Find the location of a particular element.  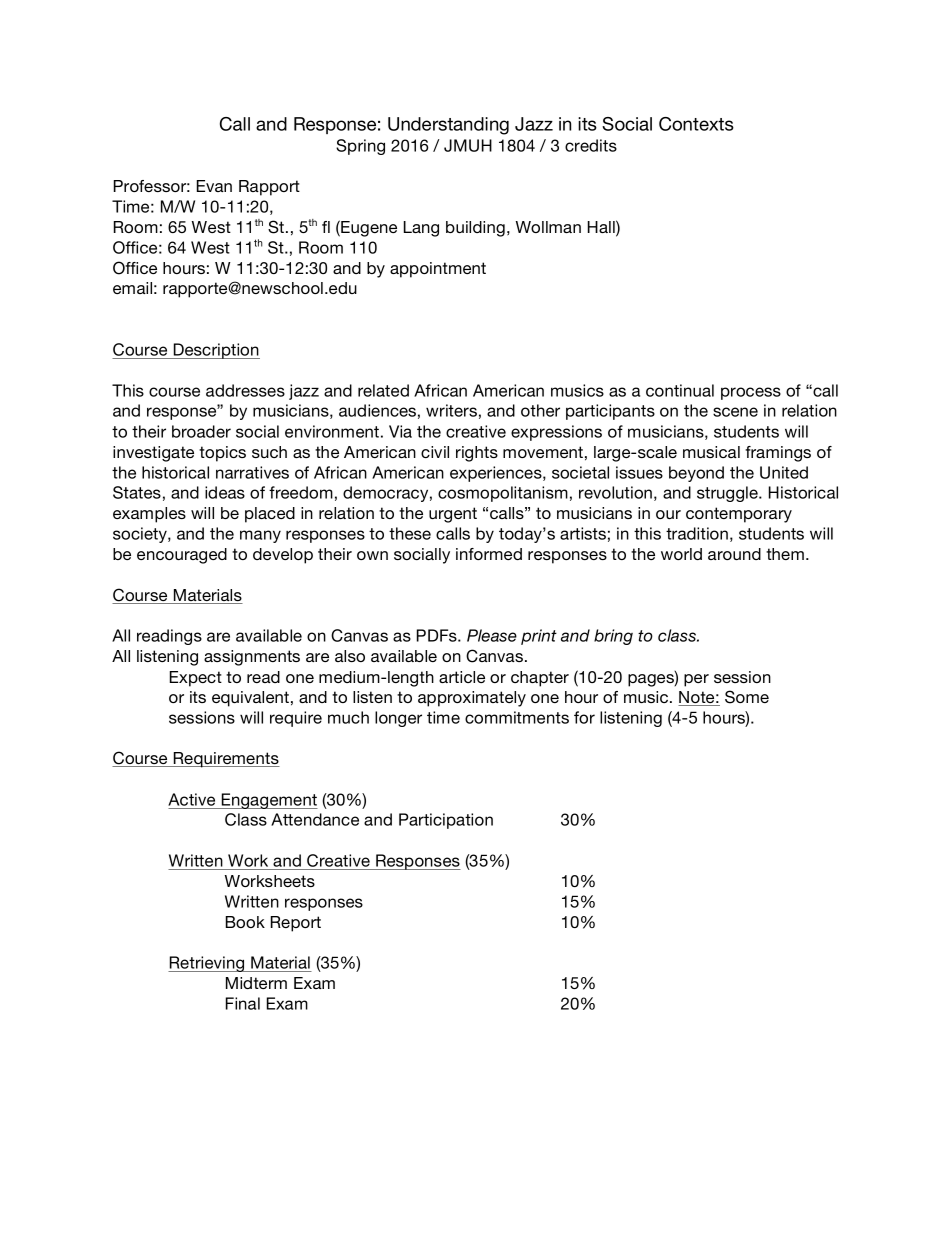

Evan is located at coordinates (214, 186).
